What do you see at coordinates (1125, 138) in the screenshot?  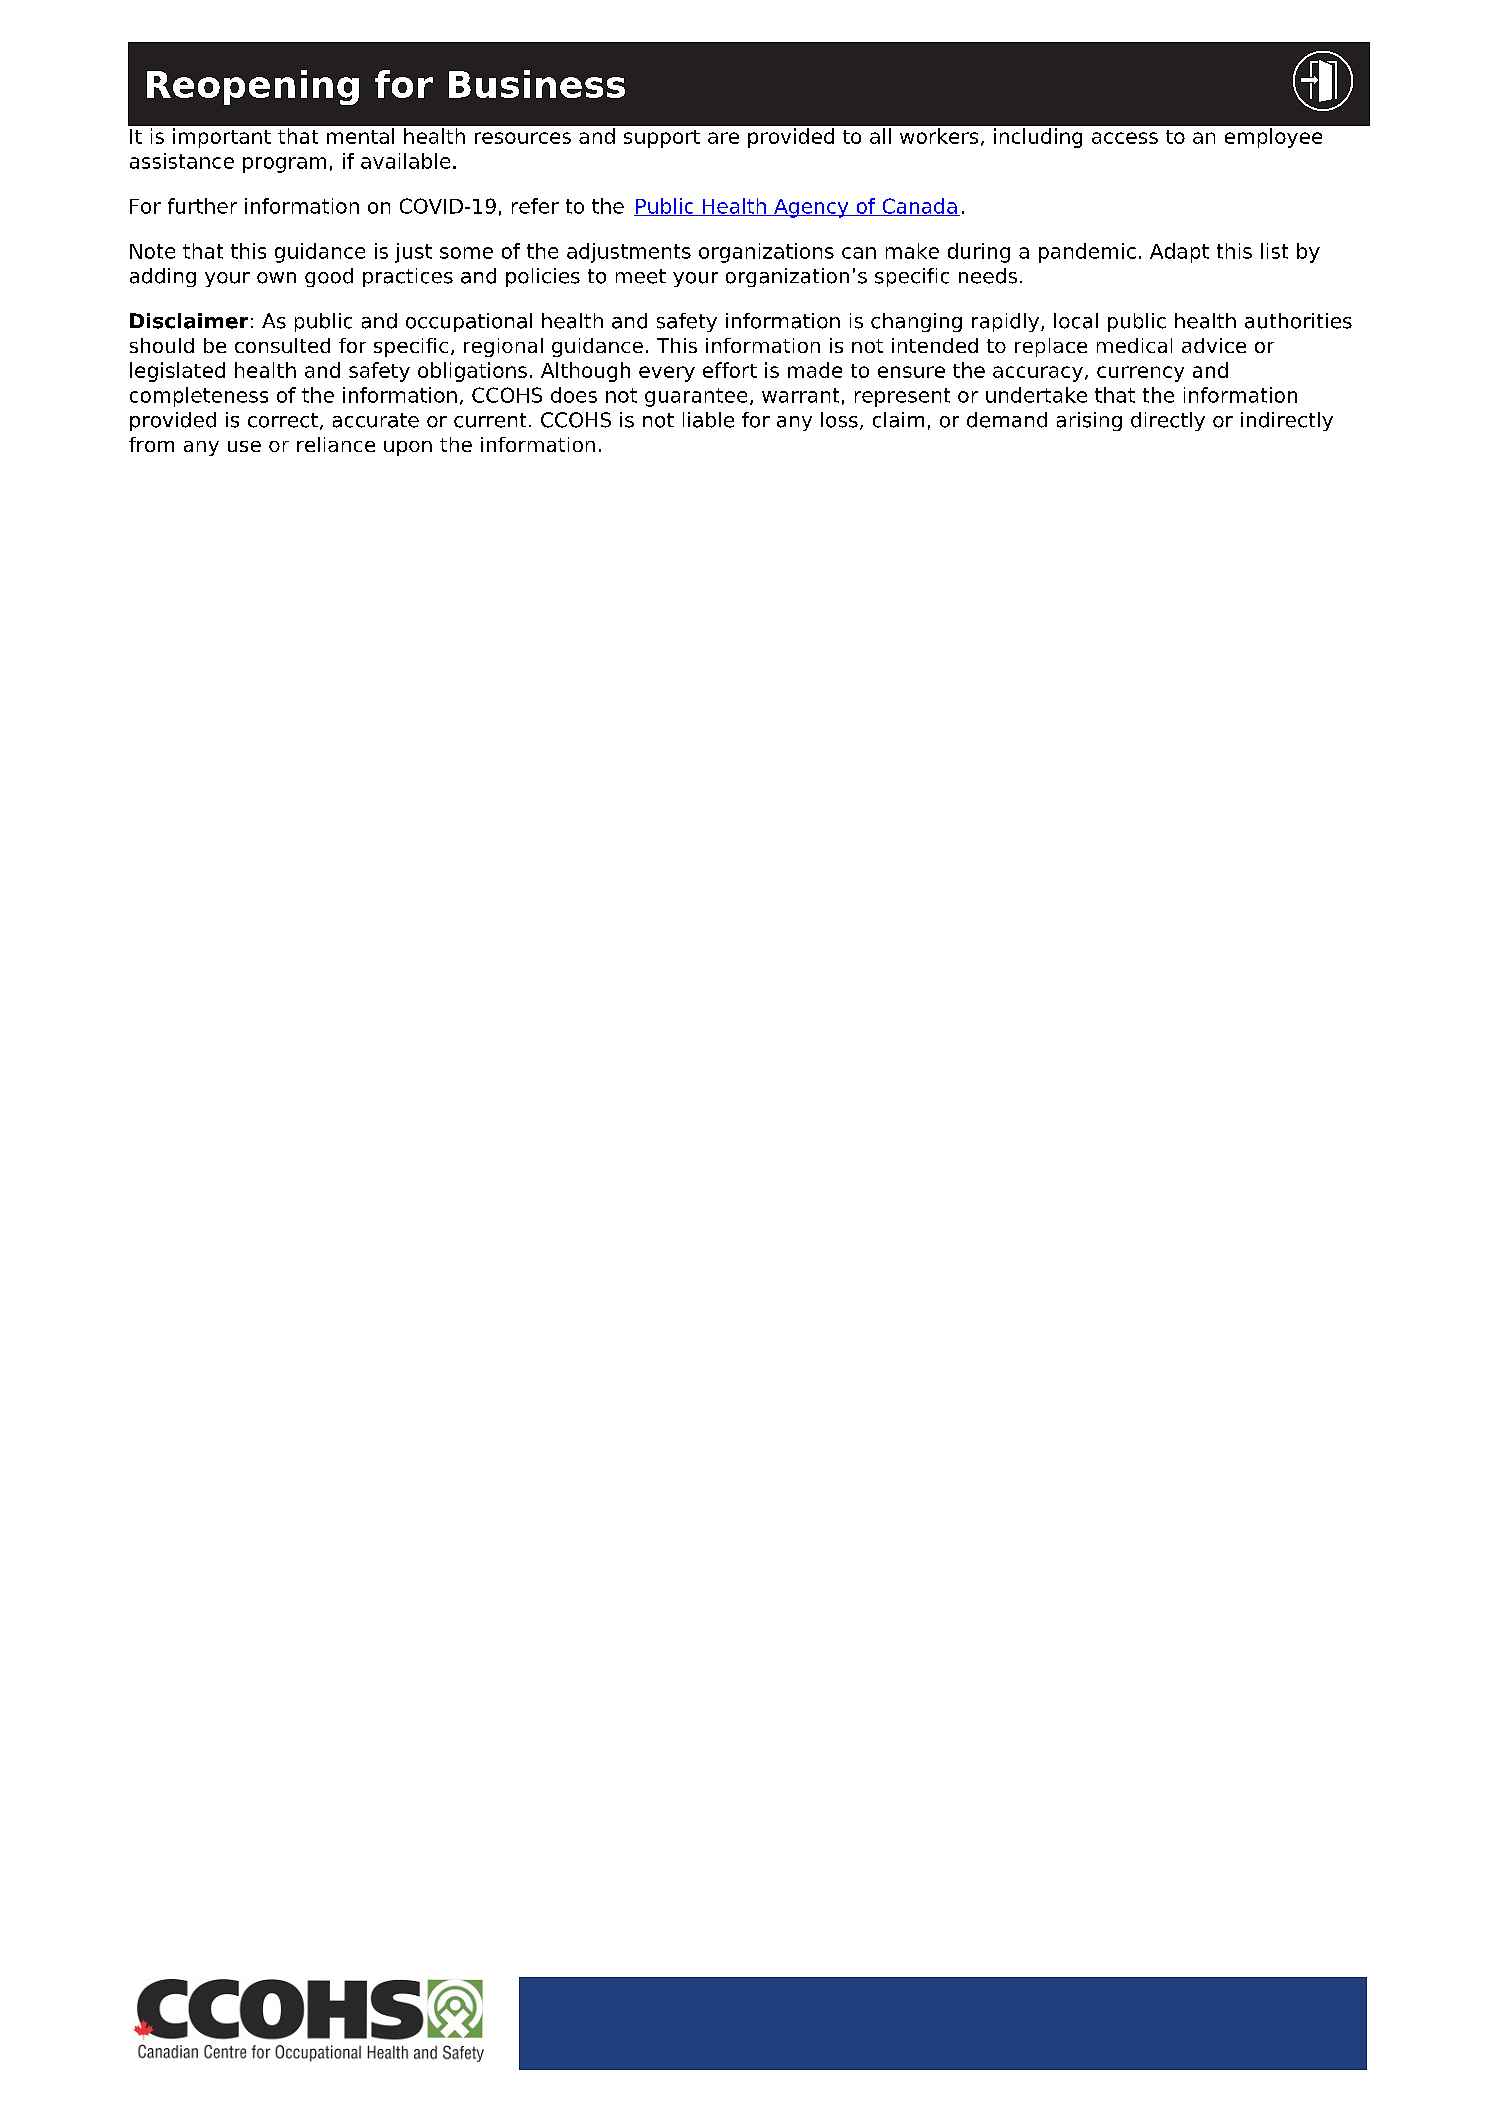 I see `access` at bounding box center [1125, 138].
